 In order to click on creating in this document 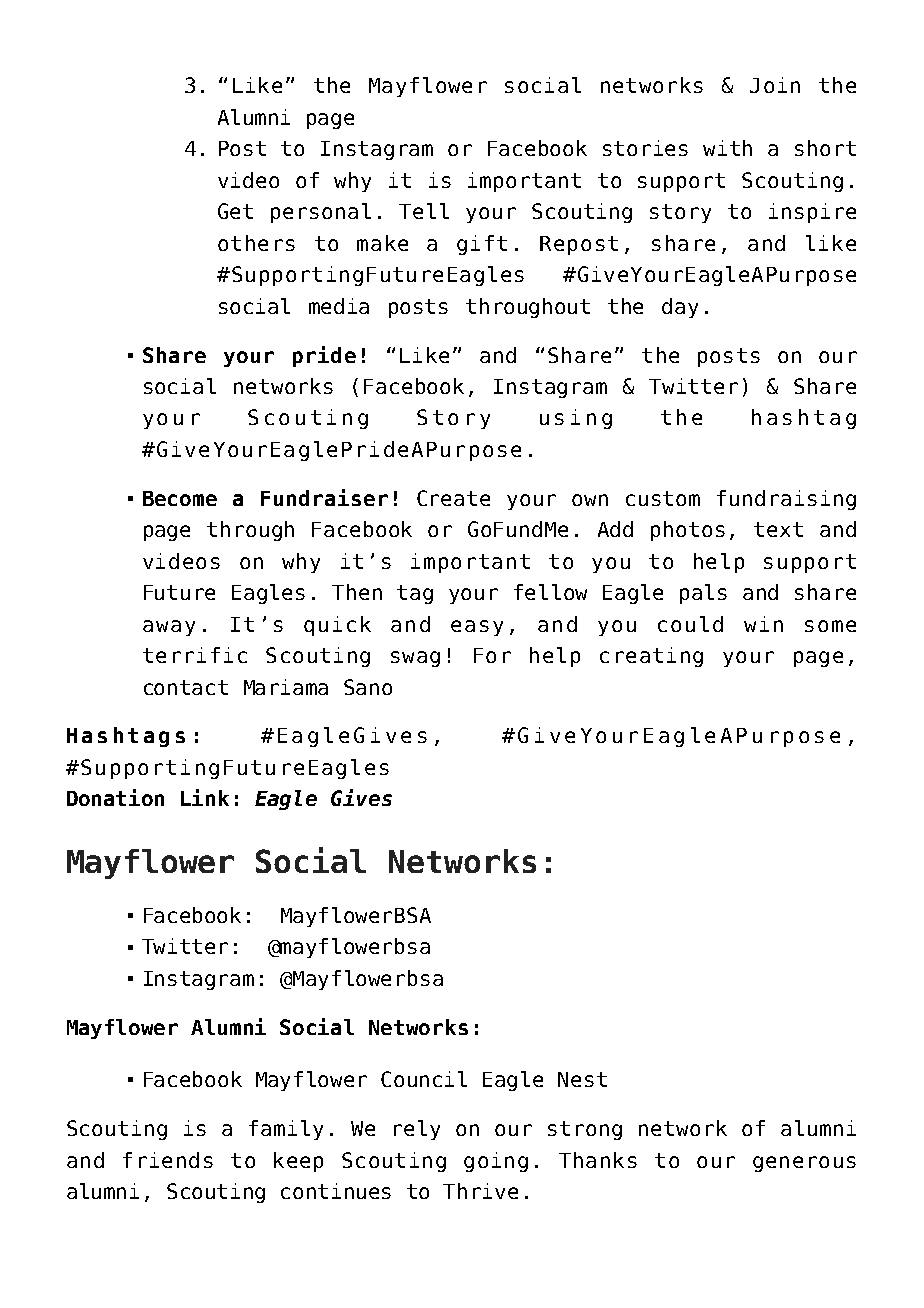, I will do `click(651, 657)`.
